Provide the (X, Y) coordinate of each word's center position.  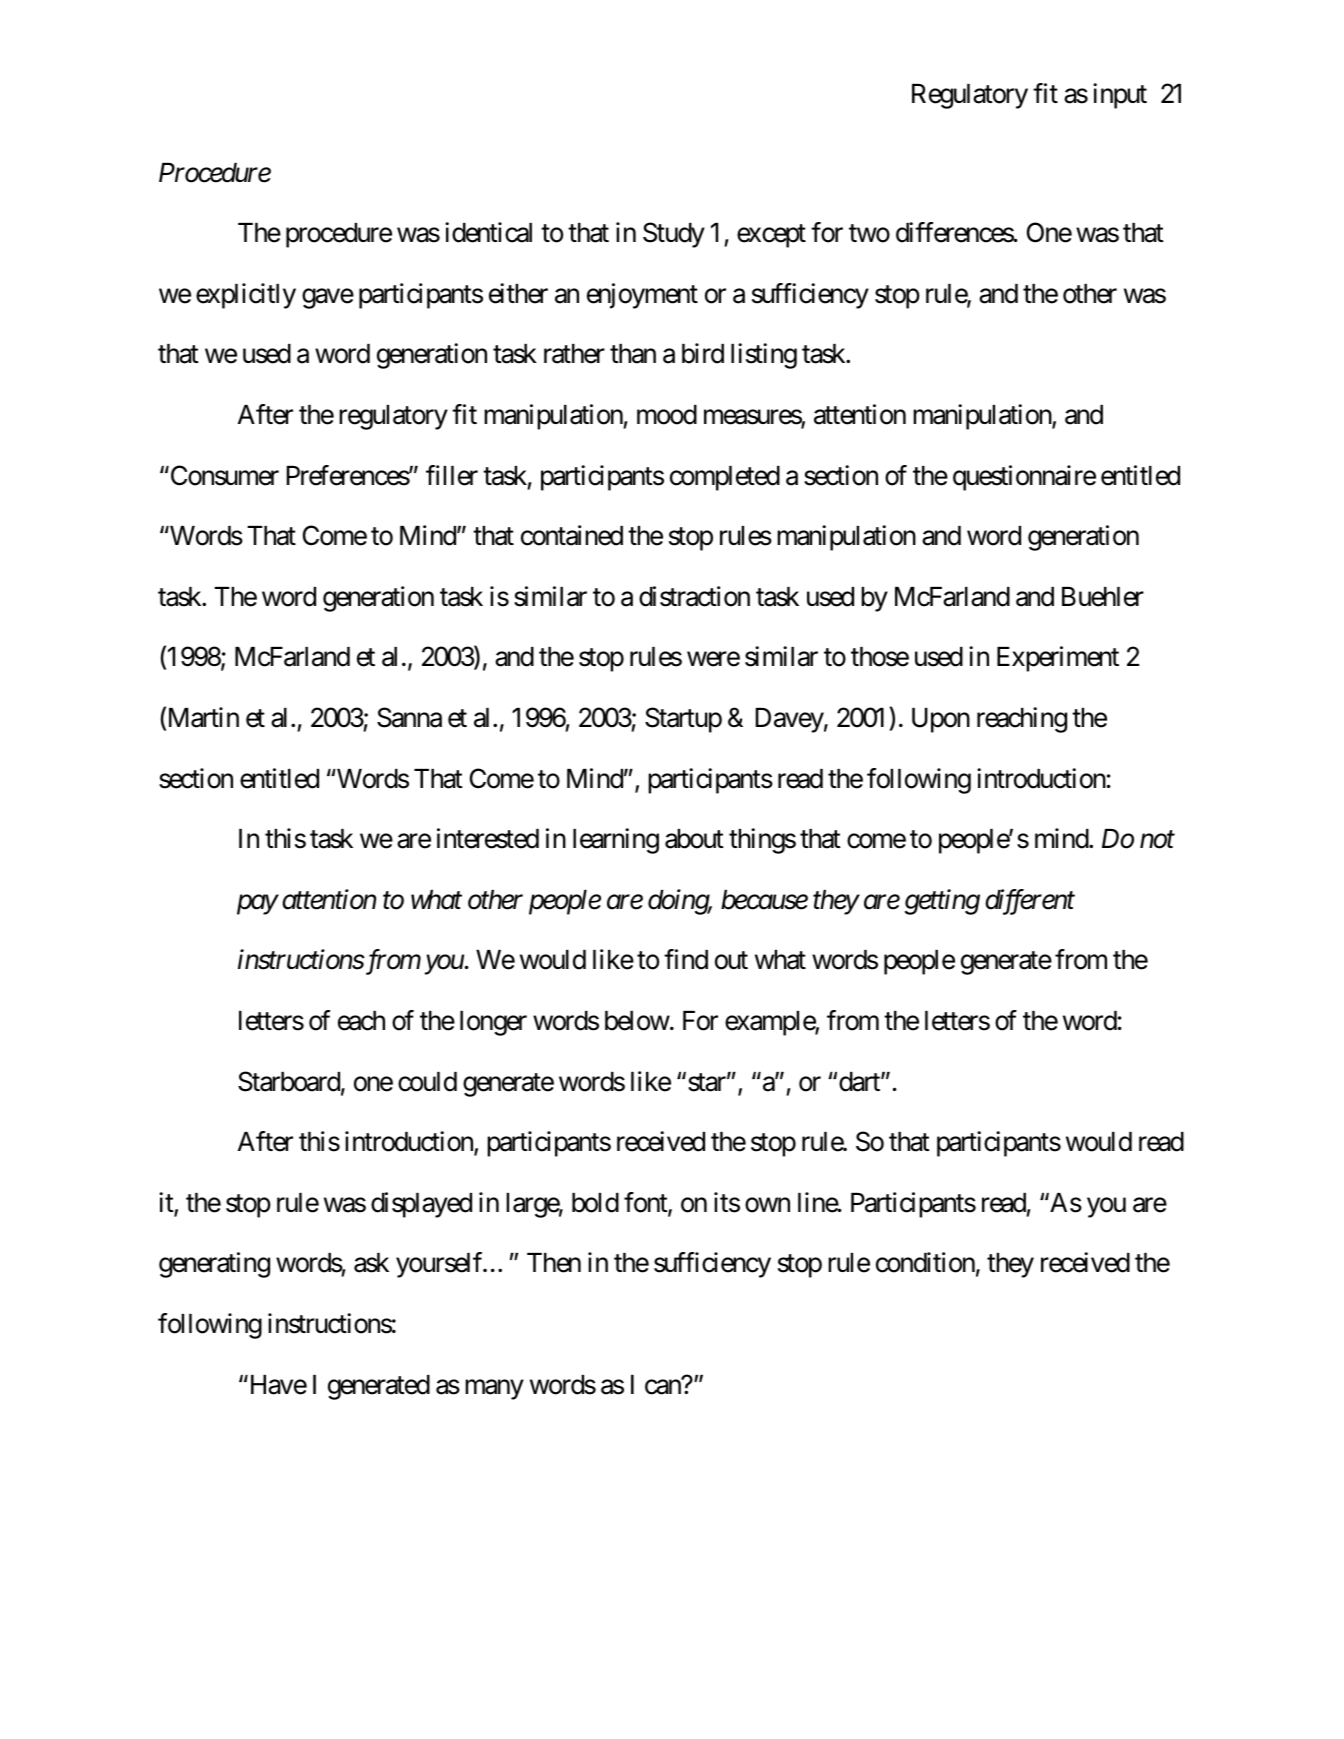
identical (488, 232)
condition (925, 1262)
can (663, 1387)
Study (674, 235)
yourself (440, 1265)
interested (488, 838)
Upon (941, 720)
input (1120, 96)
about (694, 839)
